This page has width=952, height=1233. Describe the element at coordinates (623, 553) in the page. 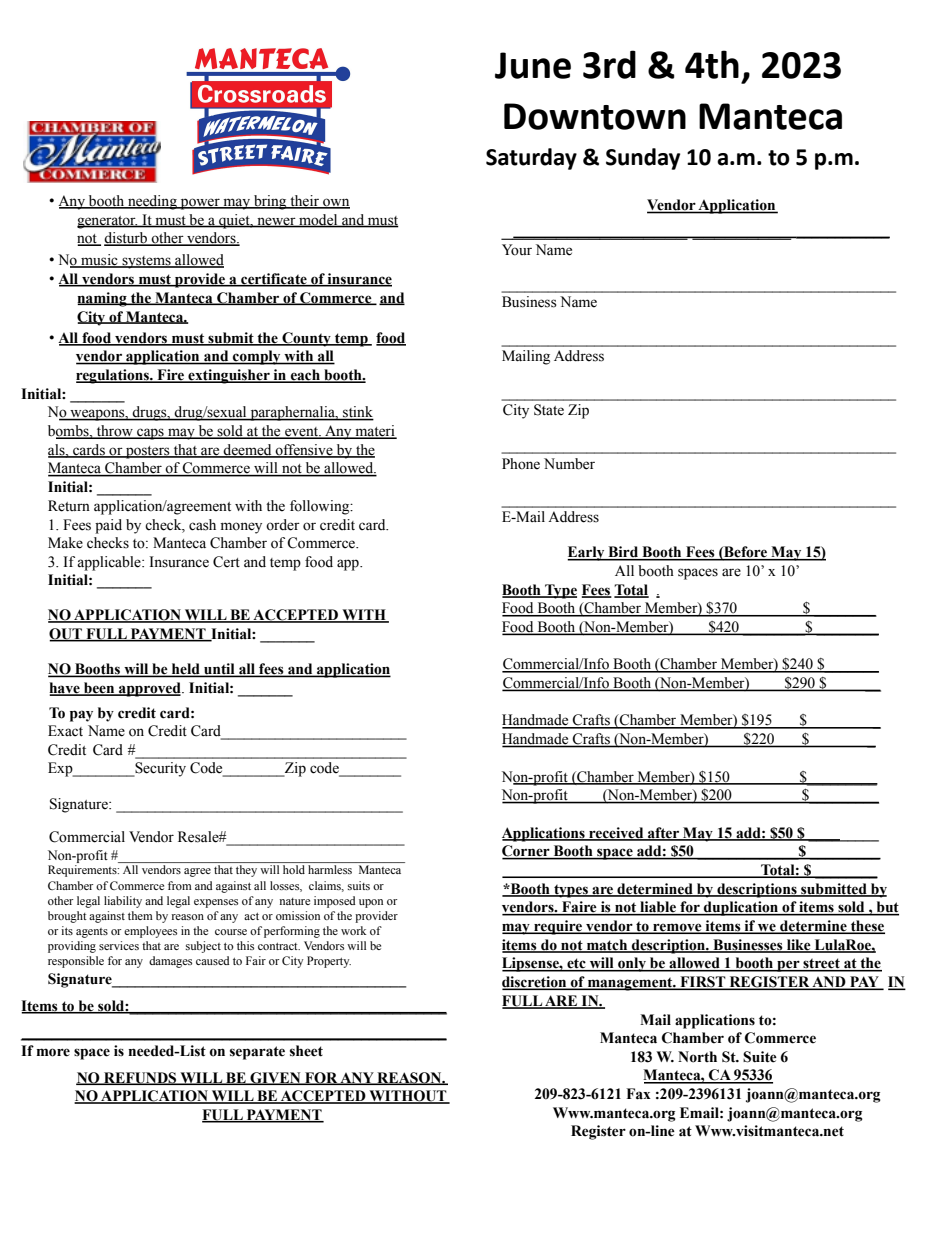

I see `Bird` at that location.
